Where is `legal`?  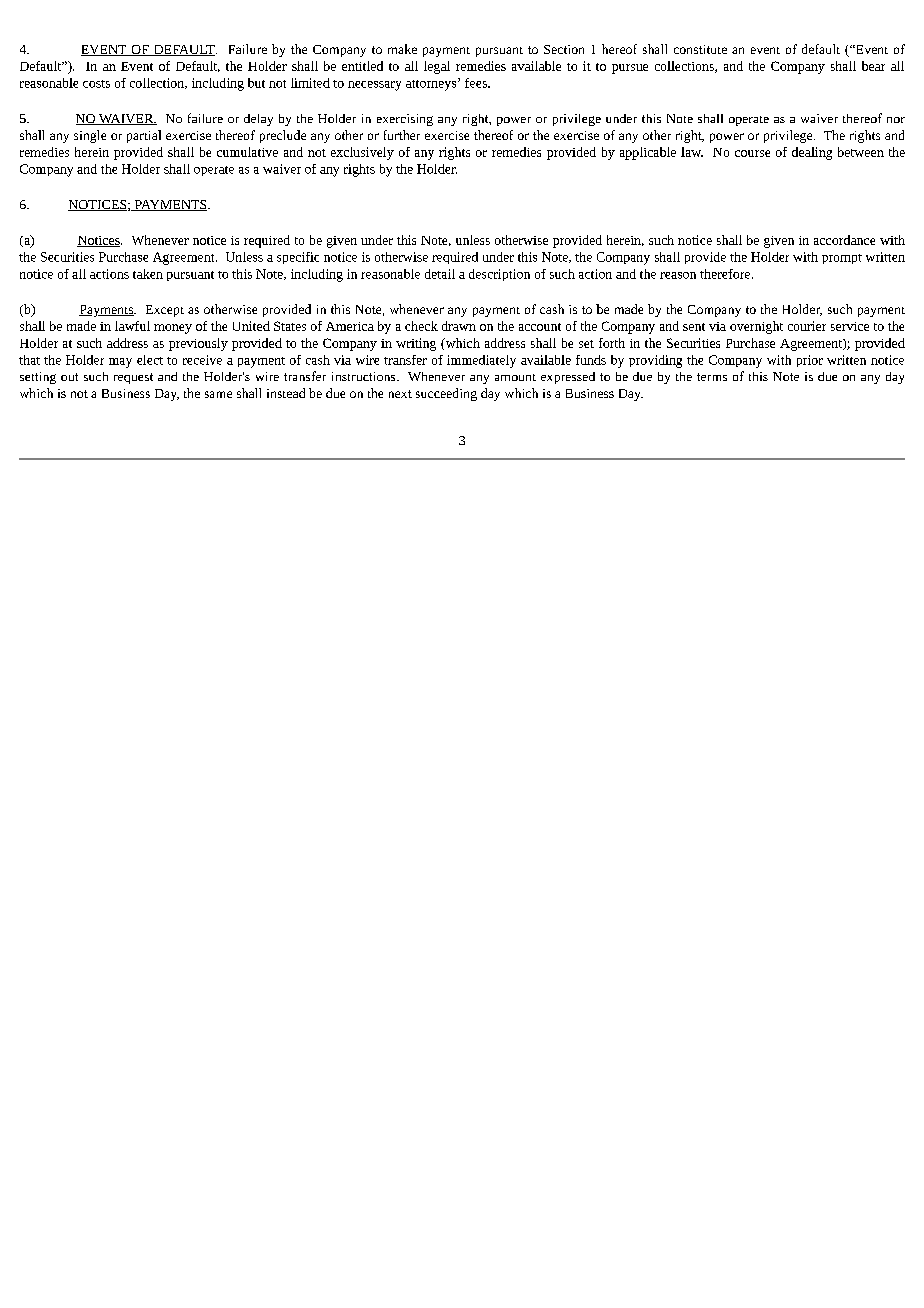
legal is located at coordinates (437, 67).
